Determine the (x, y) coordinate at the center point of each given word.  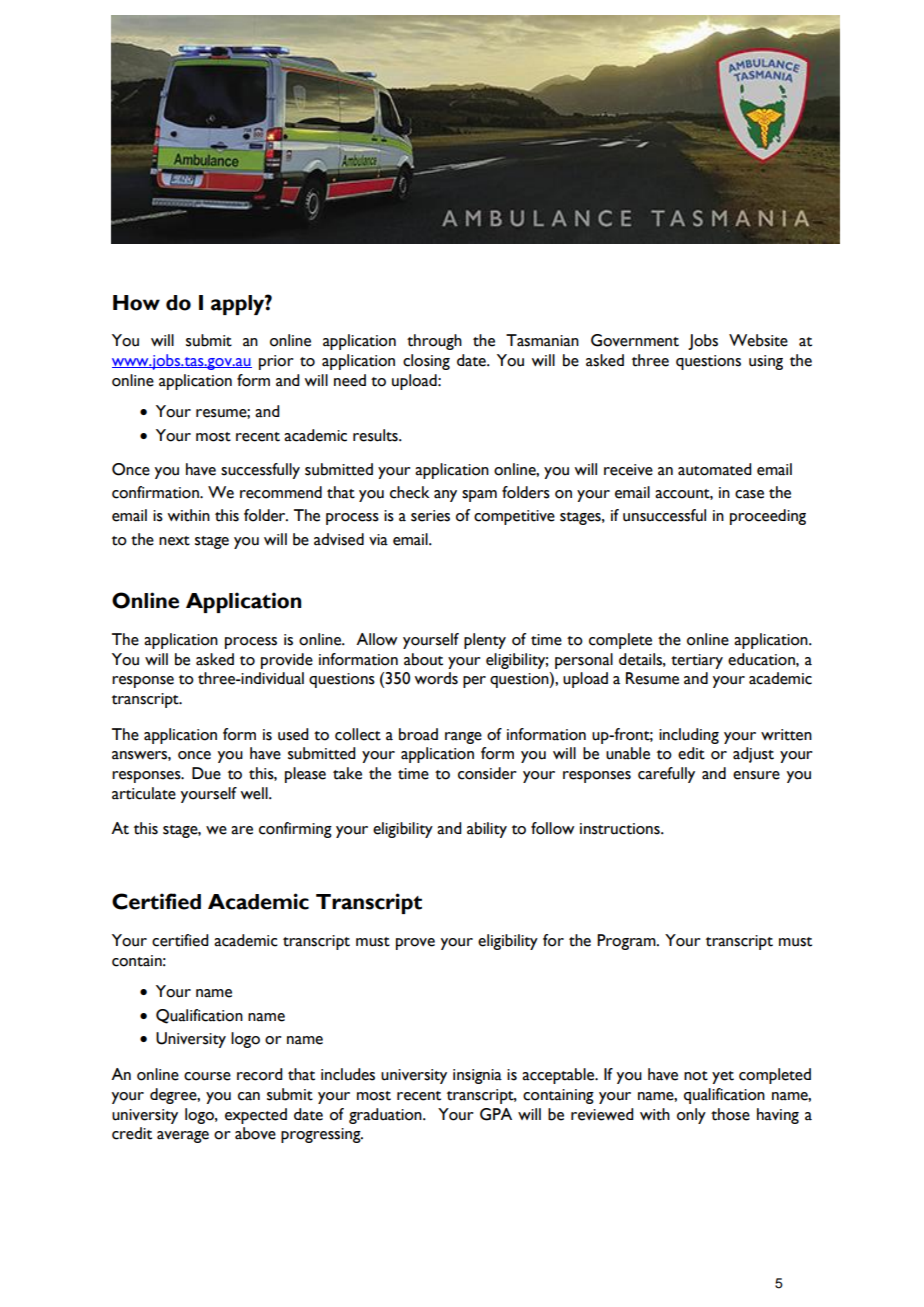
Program (627, 942)
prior (276, 362)
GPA (496, 1114)
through (434, 342)
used (293, 734)
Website (758, 340)
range (463, 738)
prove (415, 944)
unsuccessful (664, 515)
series (430, 516)
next (174, 541)
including (689, 736)
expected (256, 1116)
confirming (295, 830)
